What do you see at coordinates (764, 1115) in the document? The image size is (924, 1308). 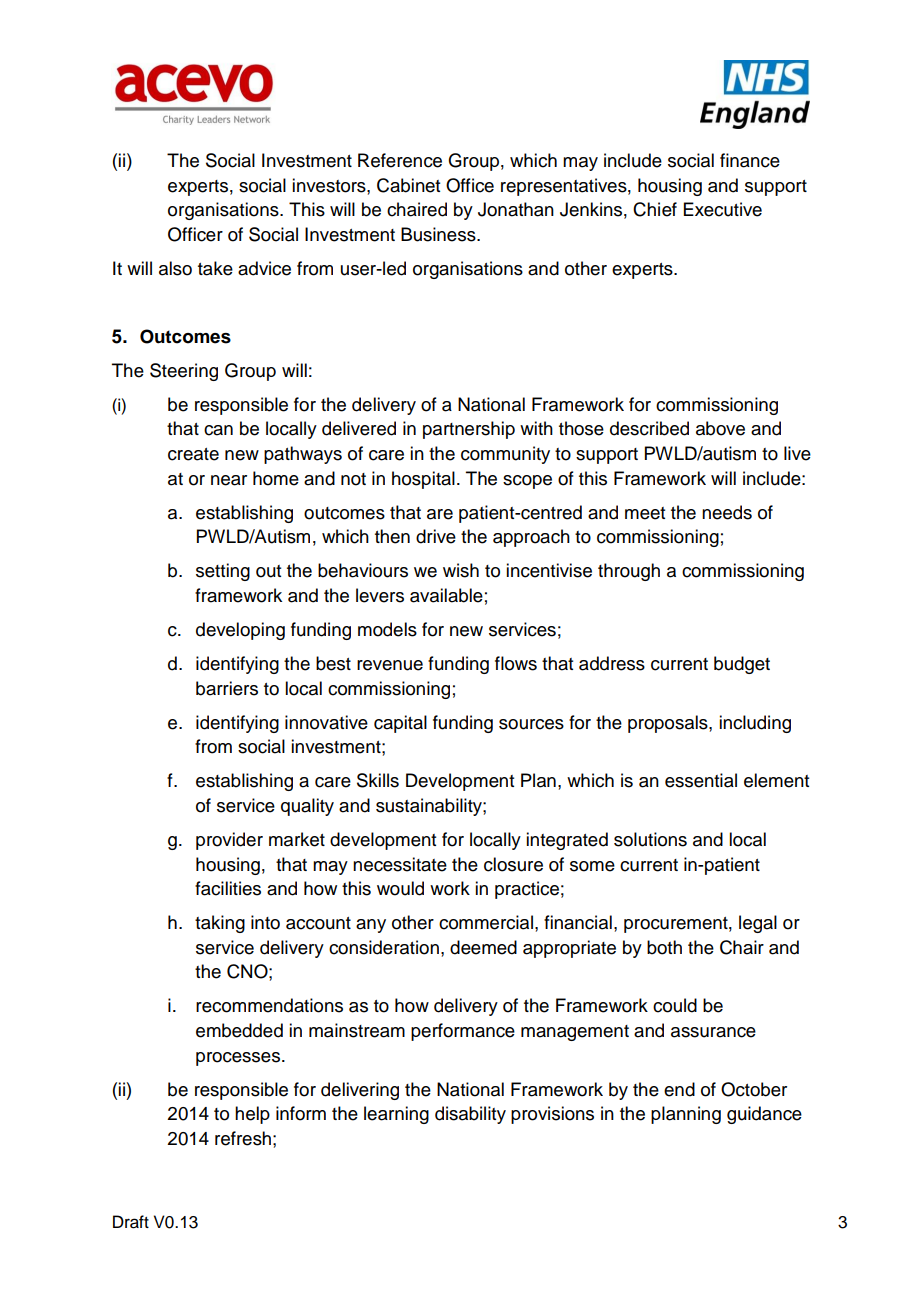 I see `guidance` at bounding box center [764, 1115].
